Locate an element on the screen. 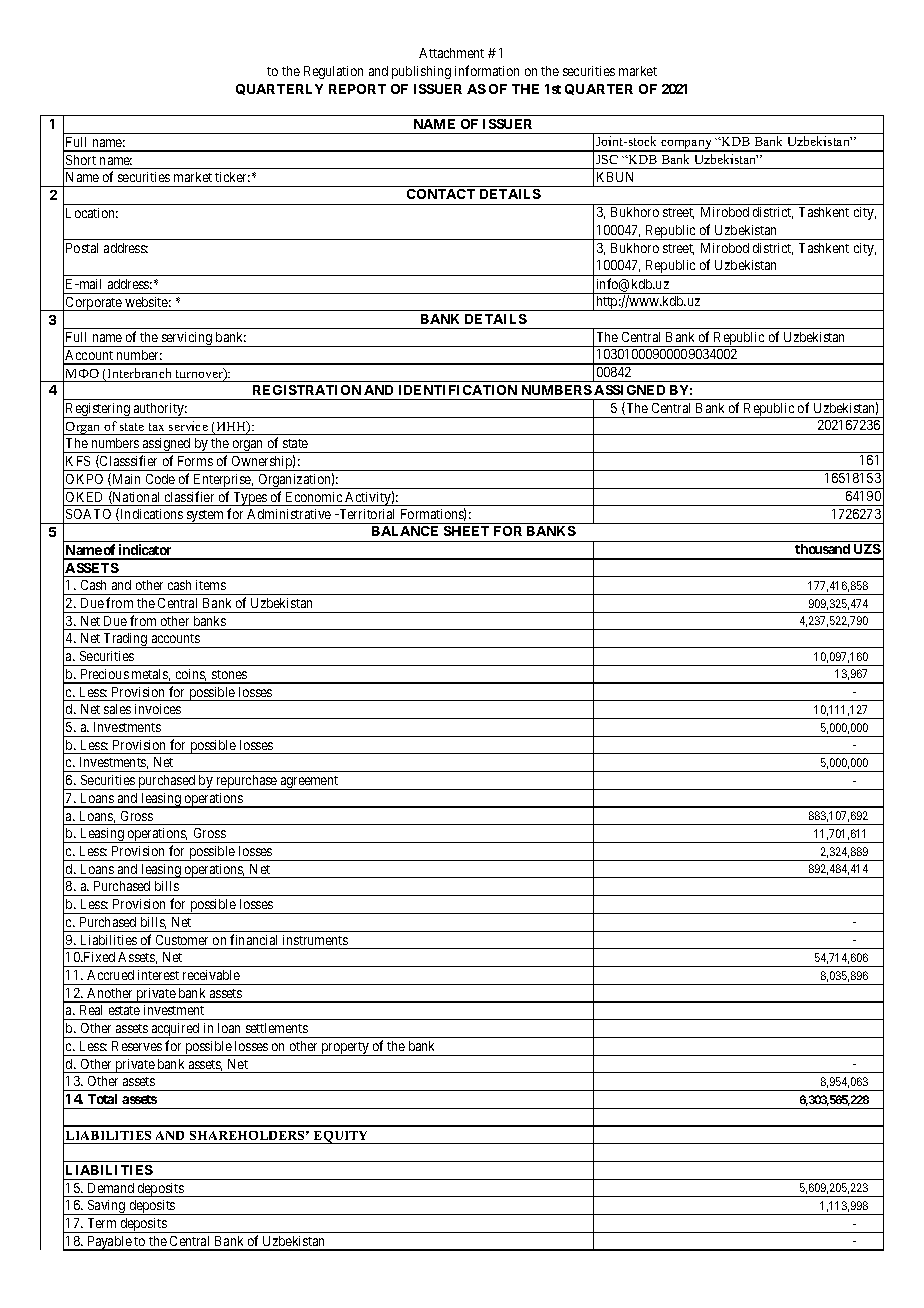 This screenshot has height=1308, width=924. EQUITY is located at coordinates (341, 1137).
